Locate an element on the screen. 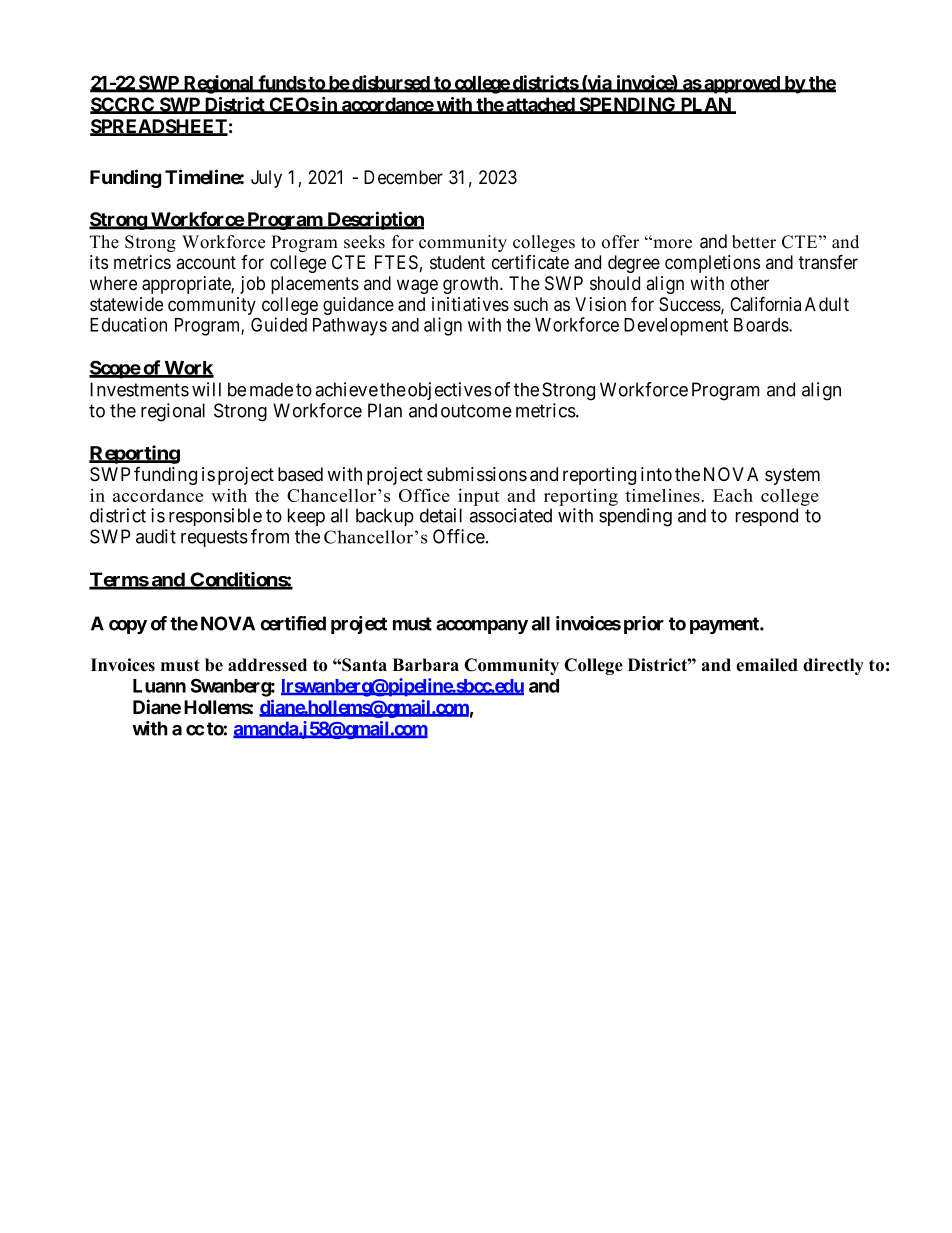  will is located at coordinates (206, 389).
